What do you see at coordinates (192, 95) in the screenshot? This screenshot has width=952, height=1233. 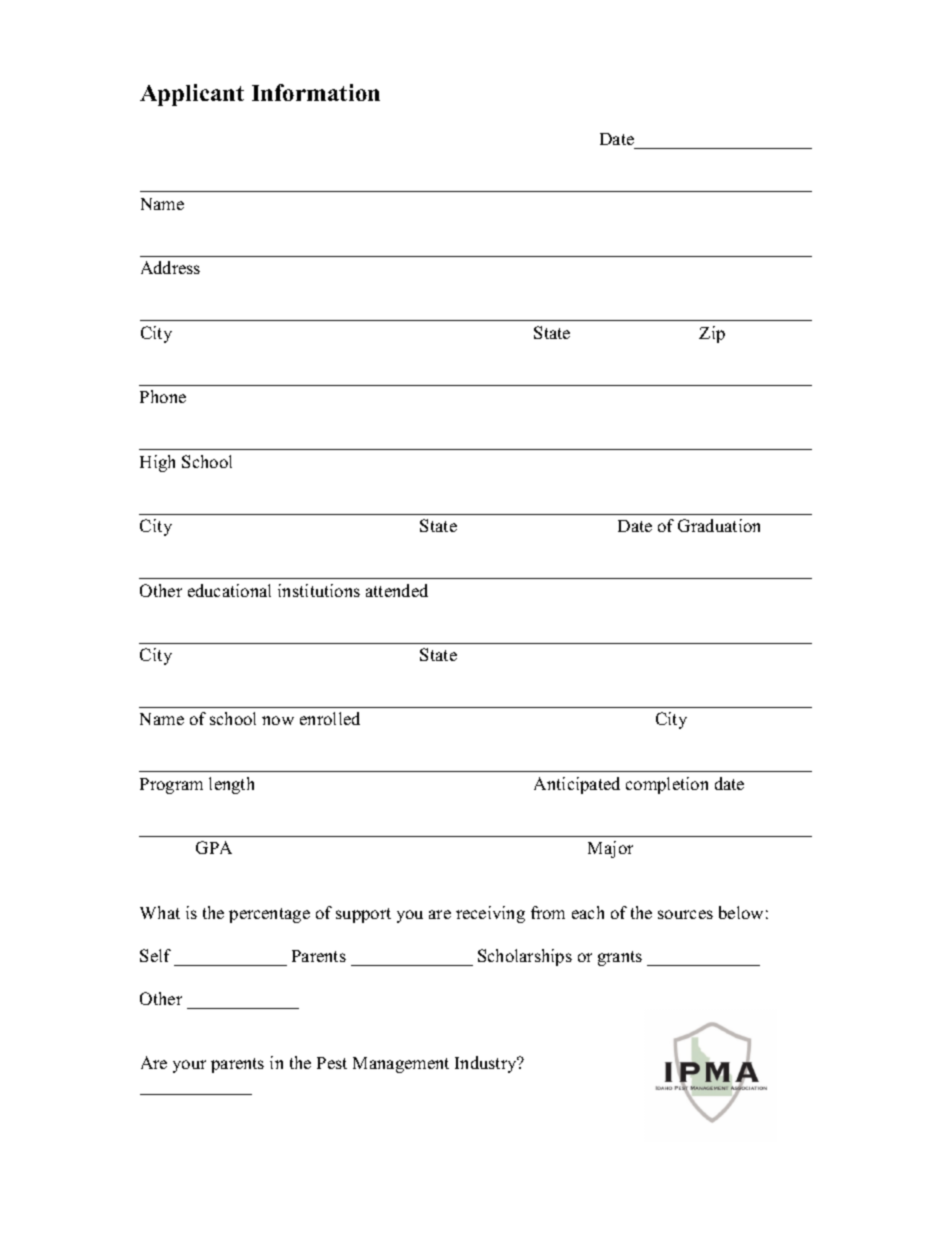 I see `Applicant` at bounding box center [192, 95].
